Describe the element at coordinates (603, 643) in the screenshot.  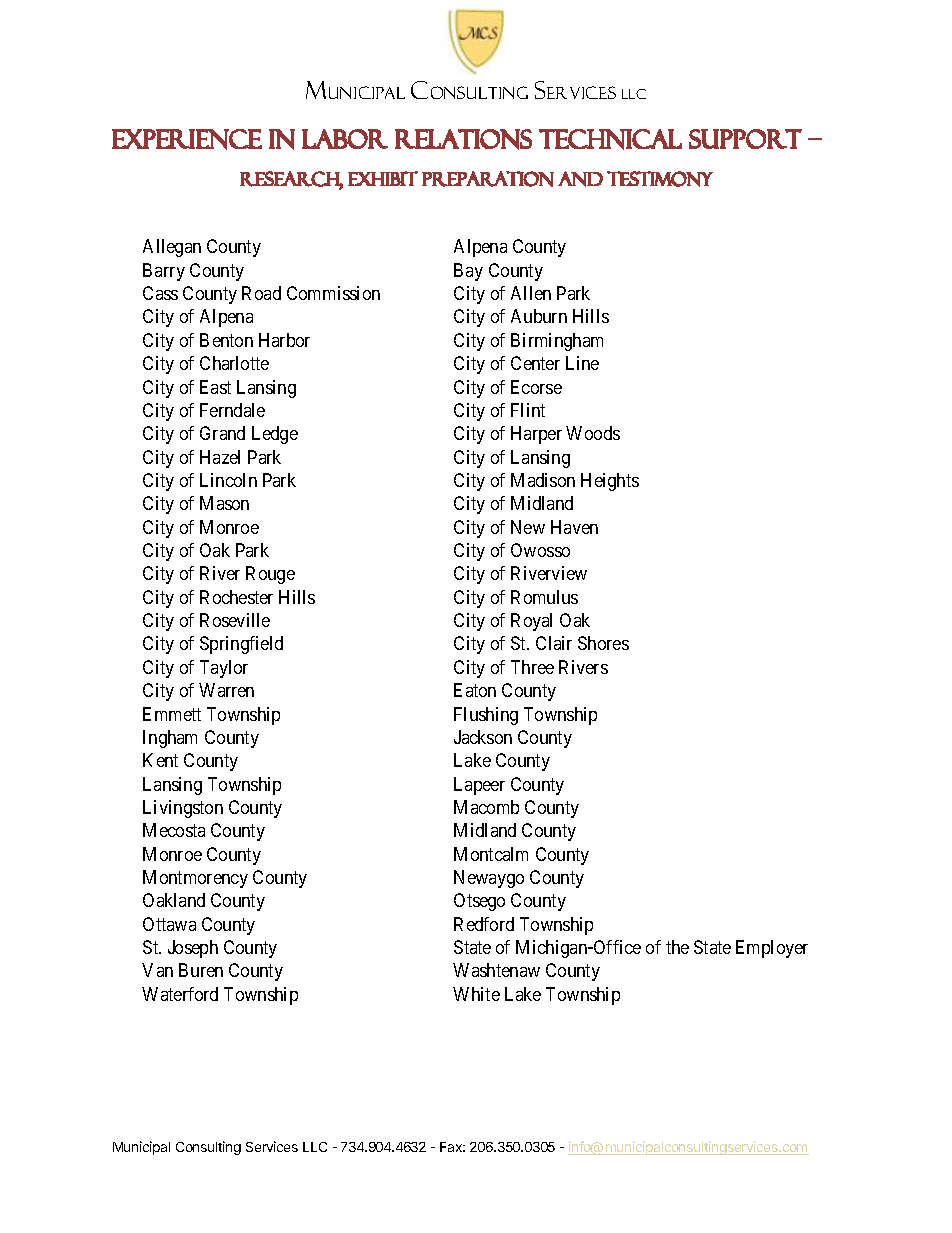
I see `Shores` at that location.
